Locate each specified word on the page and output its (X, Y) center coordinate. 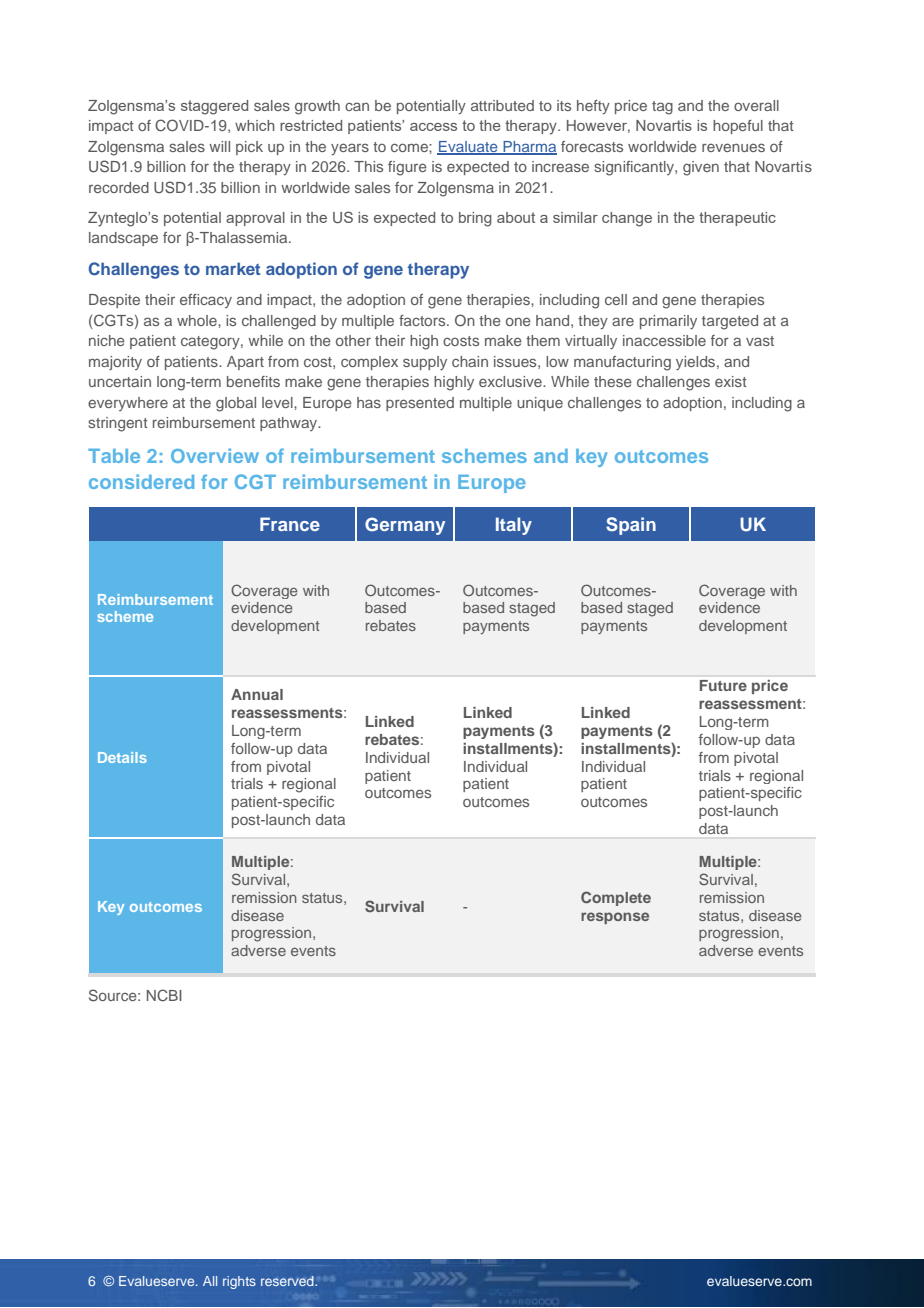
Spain (631, 526)
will (219, 146)
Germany (405, 526)
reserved (288, 1281)
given (701, 168)
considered (141, 481)
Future (723, 685)
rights (239, 1282)
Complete (616, 898)
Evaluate (468, 147)
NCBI (164, 995)
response (615, 918)
